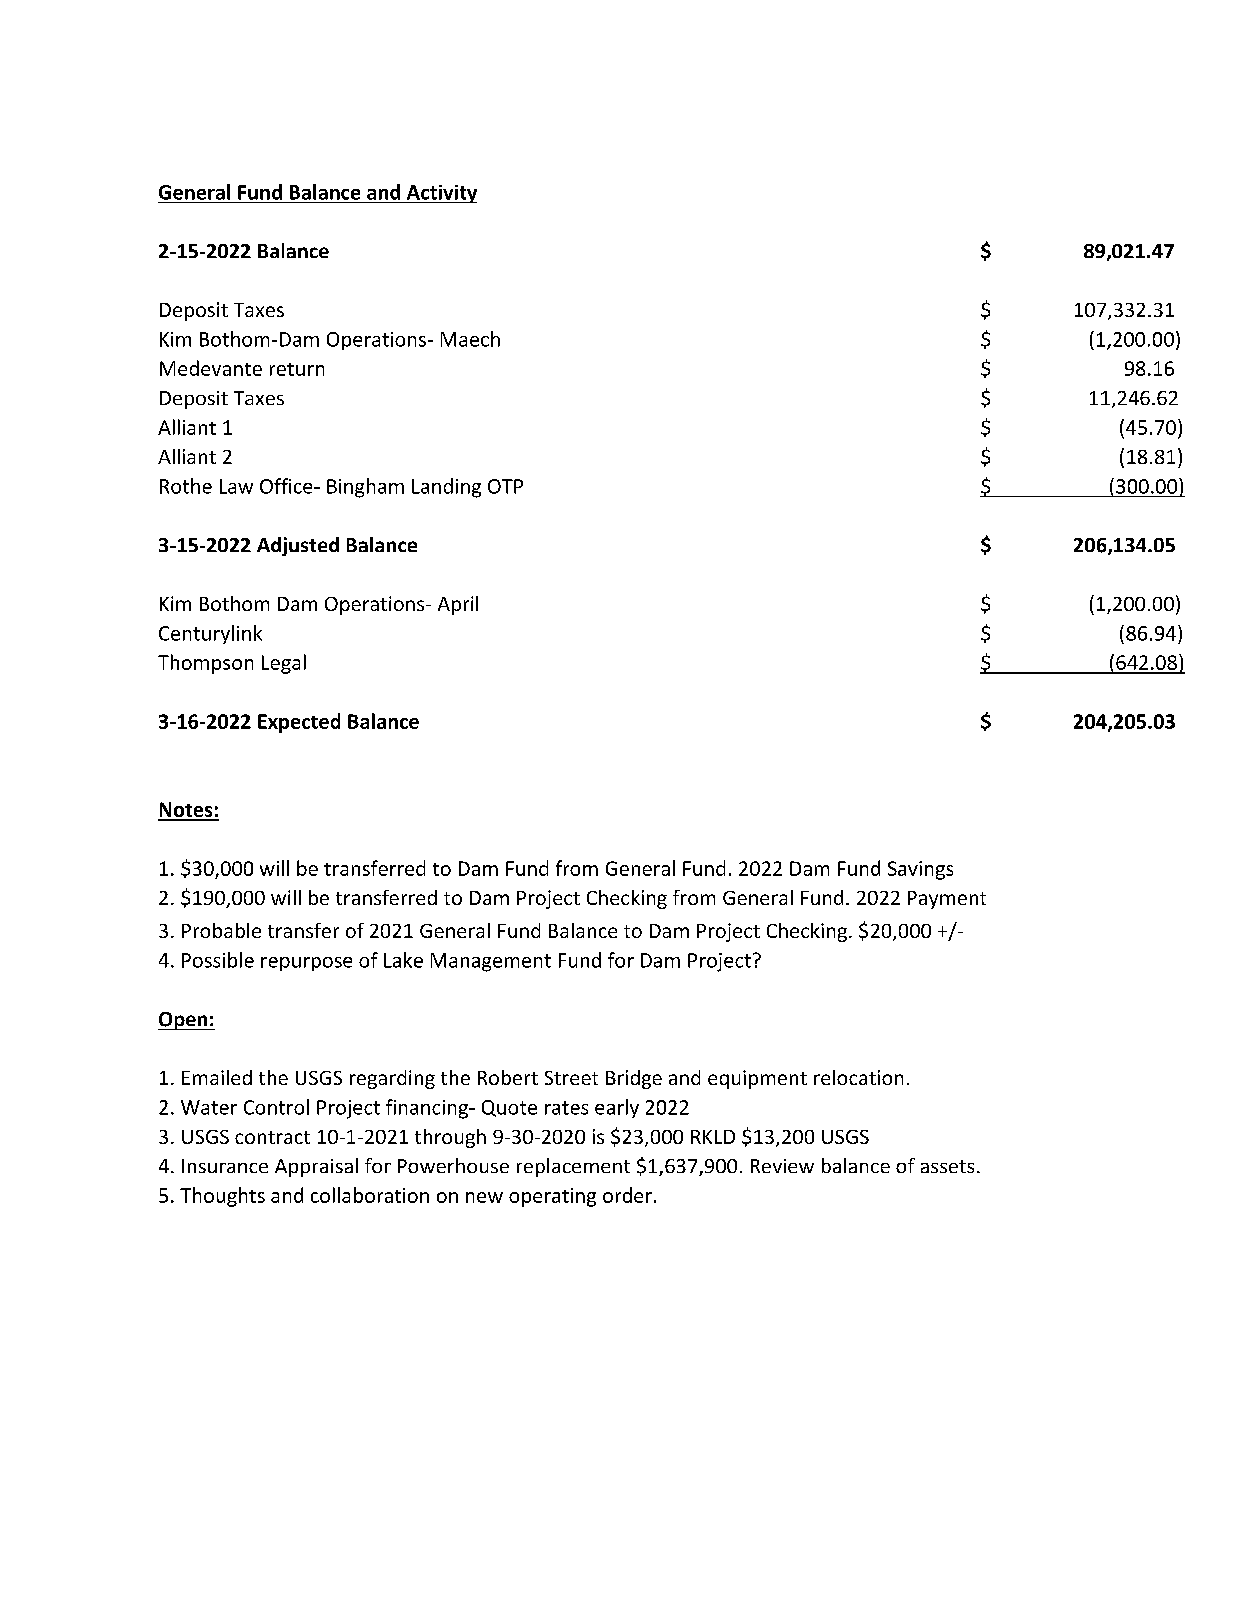  Describe the element at coordinates (284, 664) in the page. I see `Legal` at that location.
